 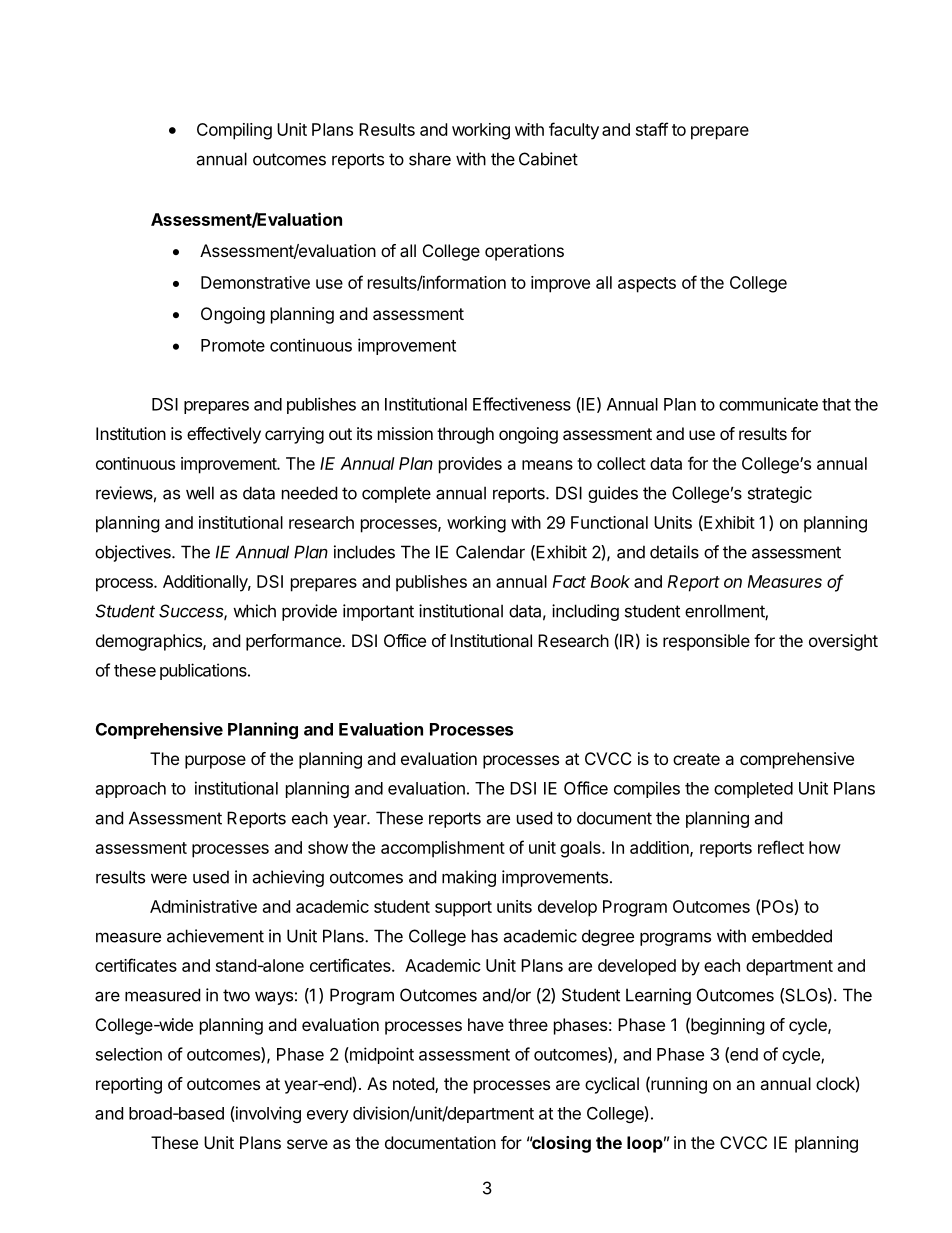 I want to click on Compiling, so click(x=234, y=131).
